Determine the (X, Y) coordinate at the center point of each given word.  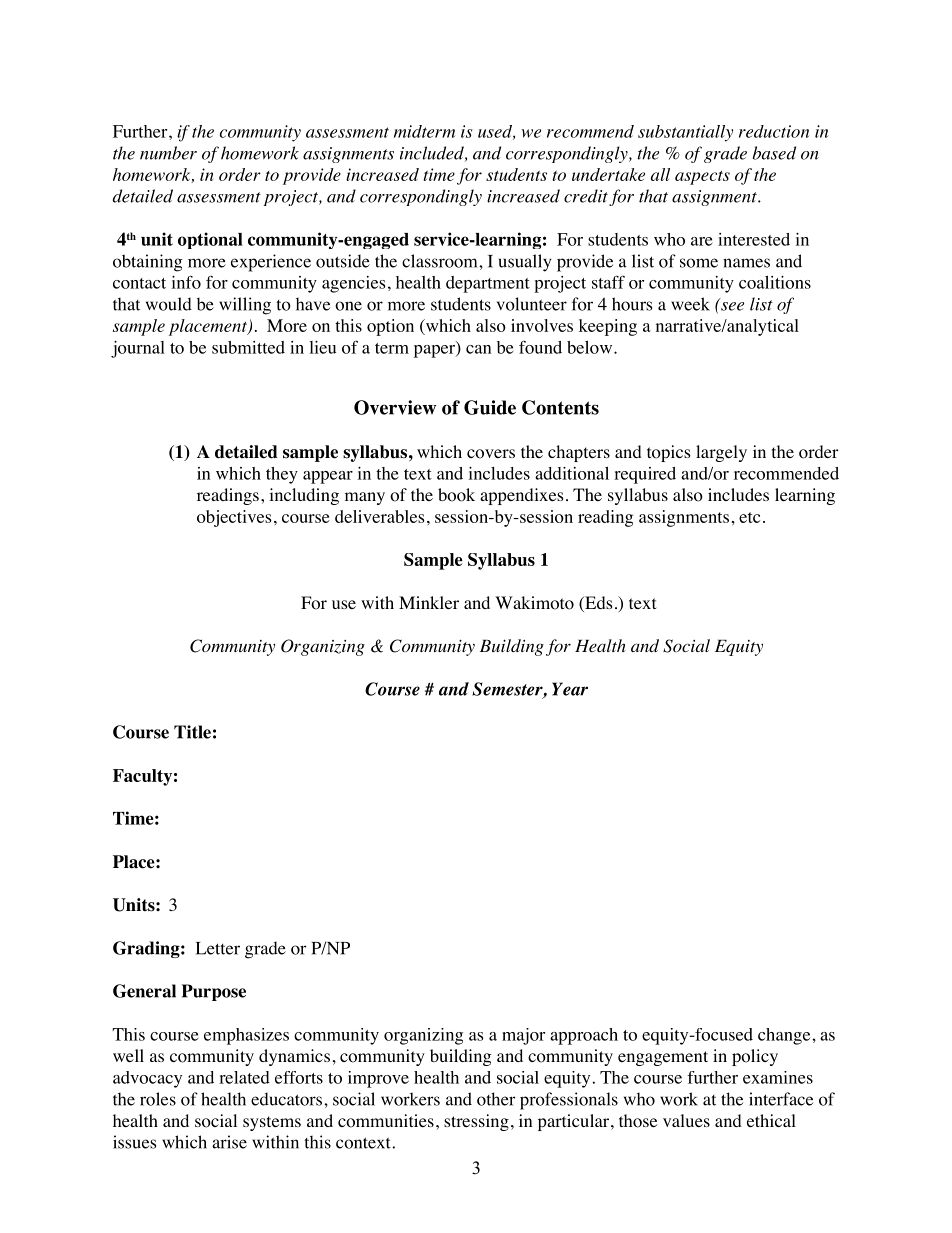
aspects (702, 178)
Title (192, 732)
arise (229, 1142)
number (168, 153)
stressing (476, 1122)
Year (570, 689)
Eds (598, 604)
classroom (441, 261)
